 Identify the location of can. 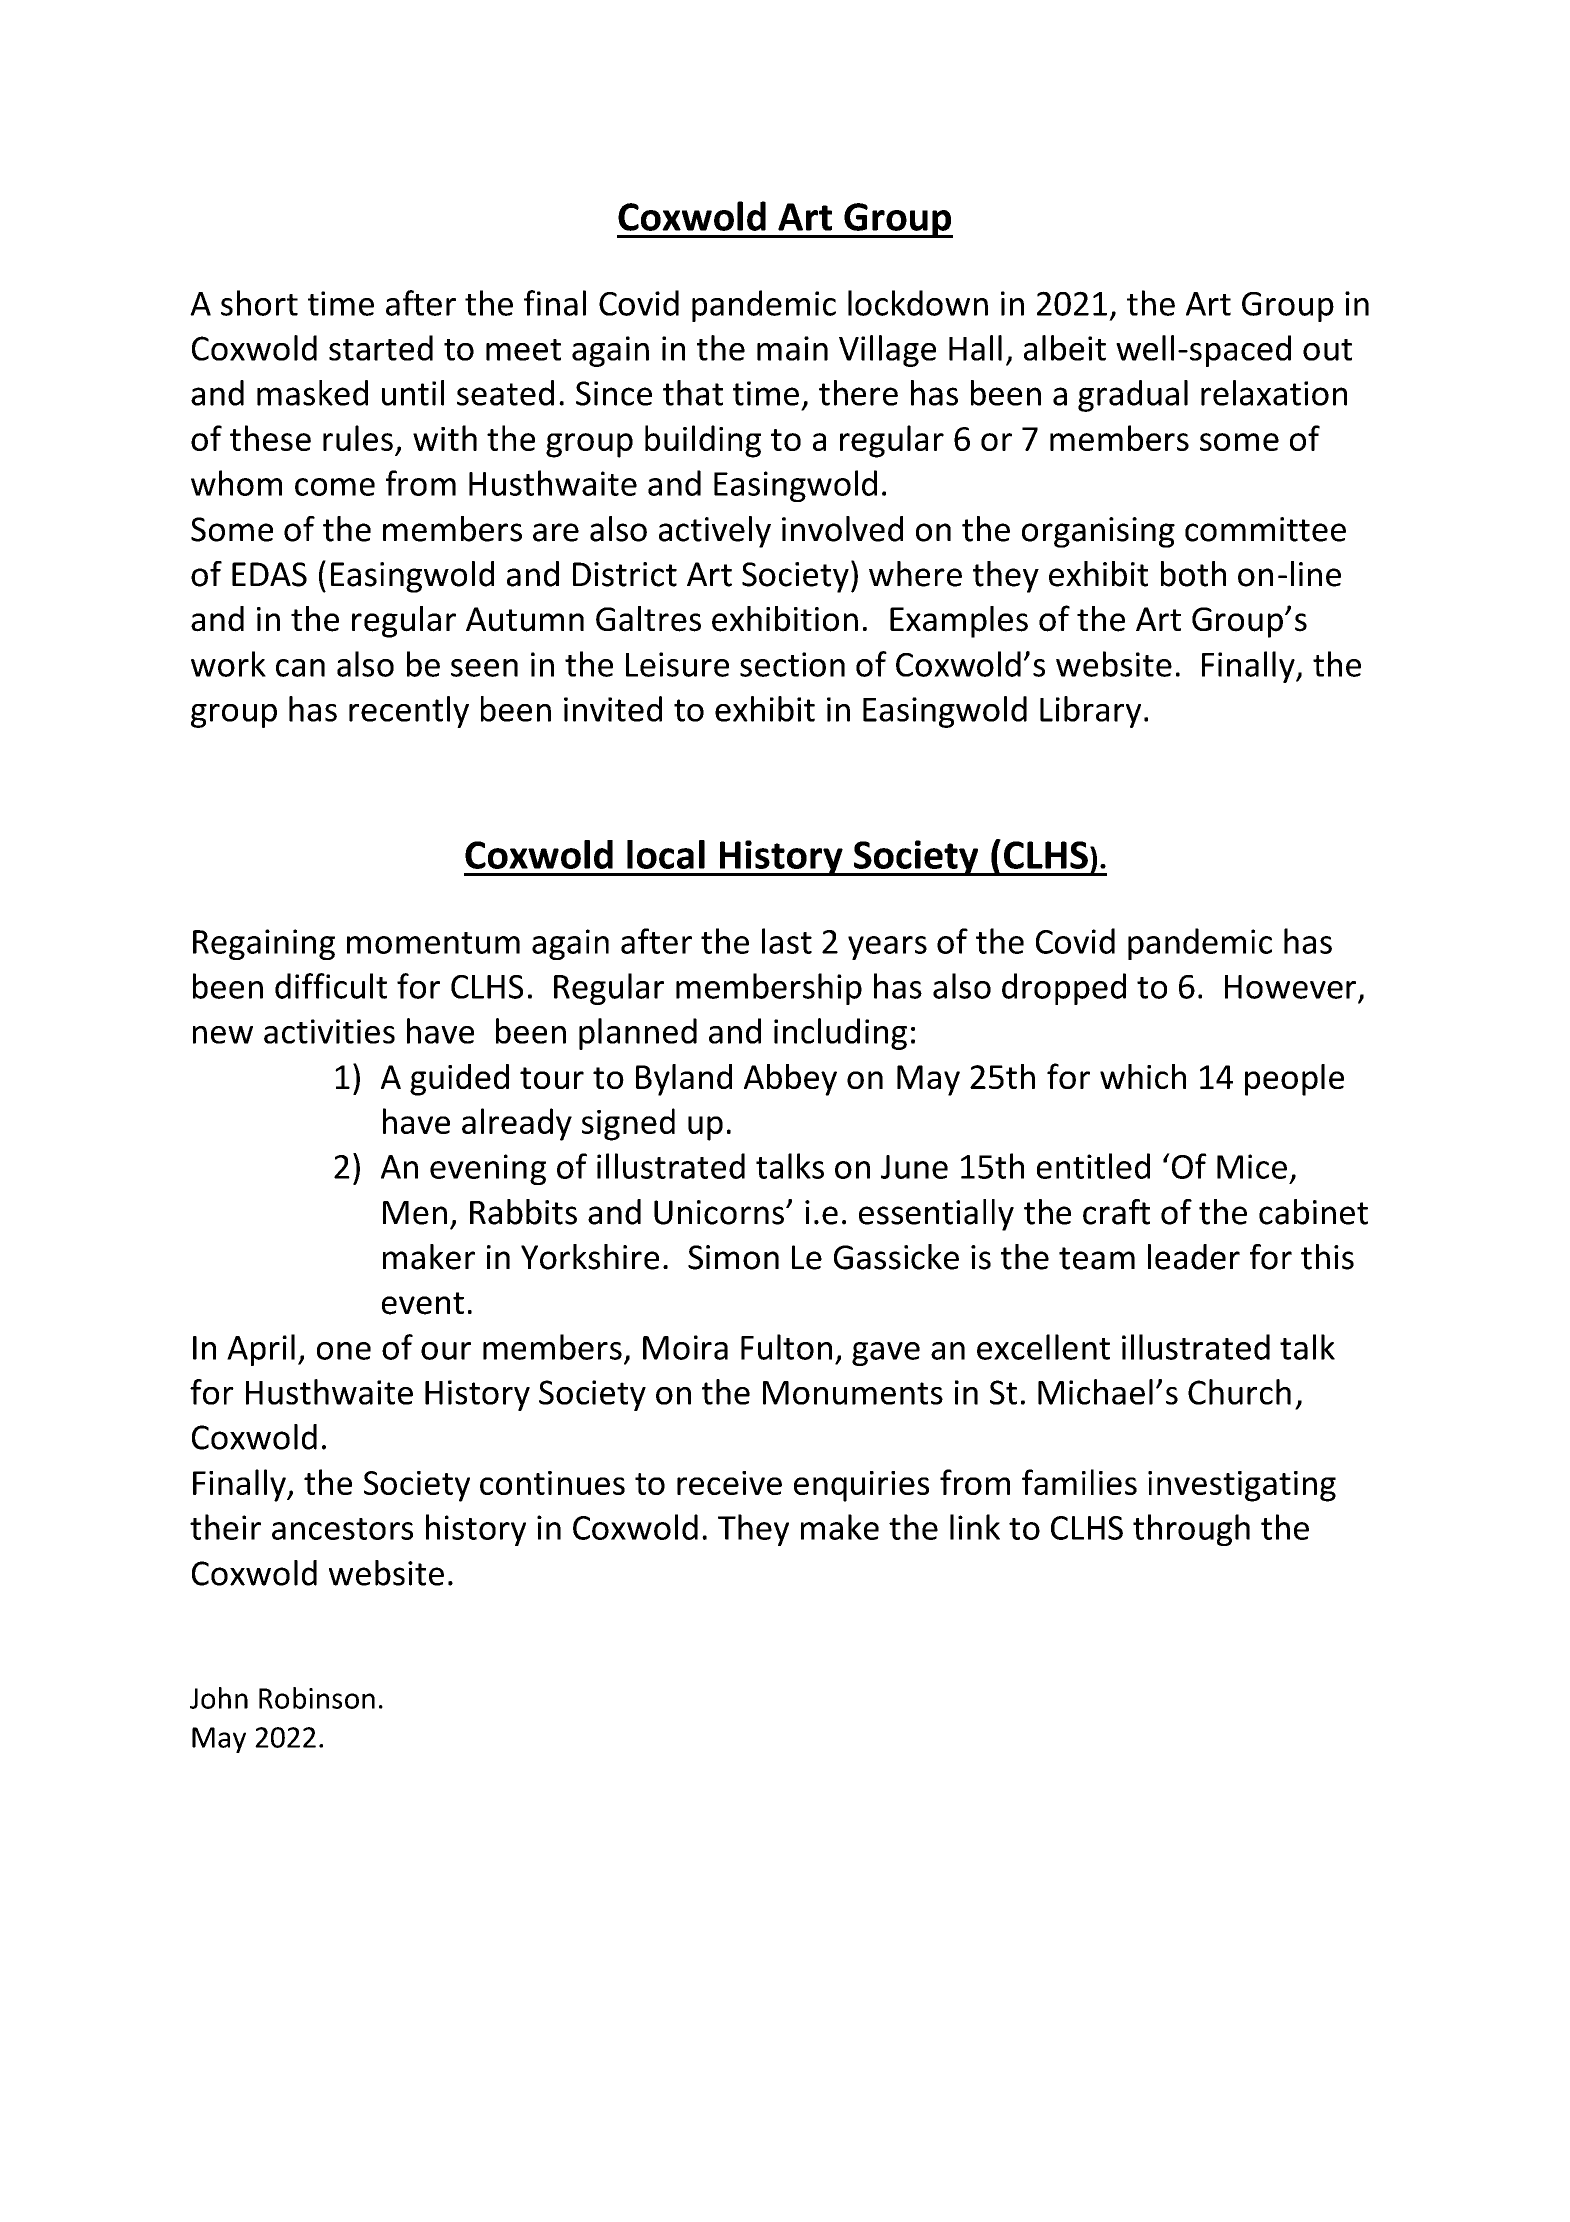
(300, 668).
